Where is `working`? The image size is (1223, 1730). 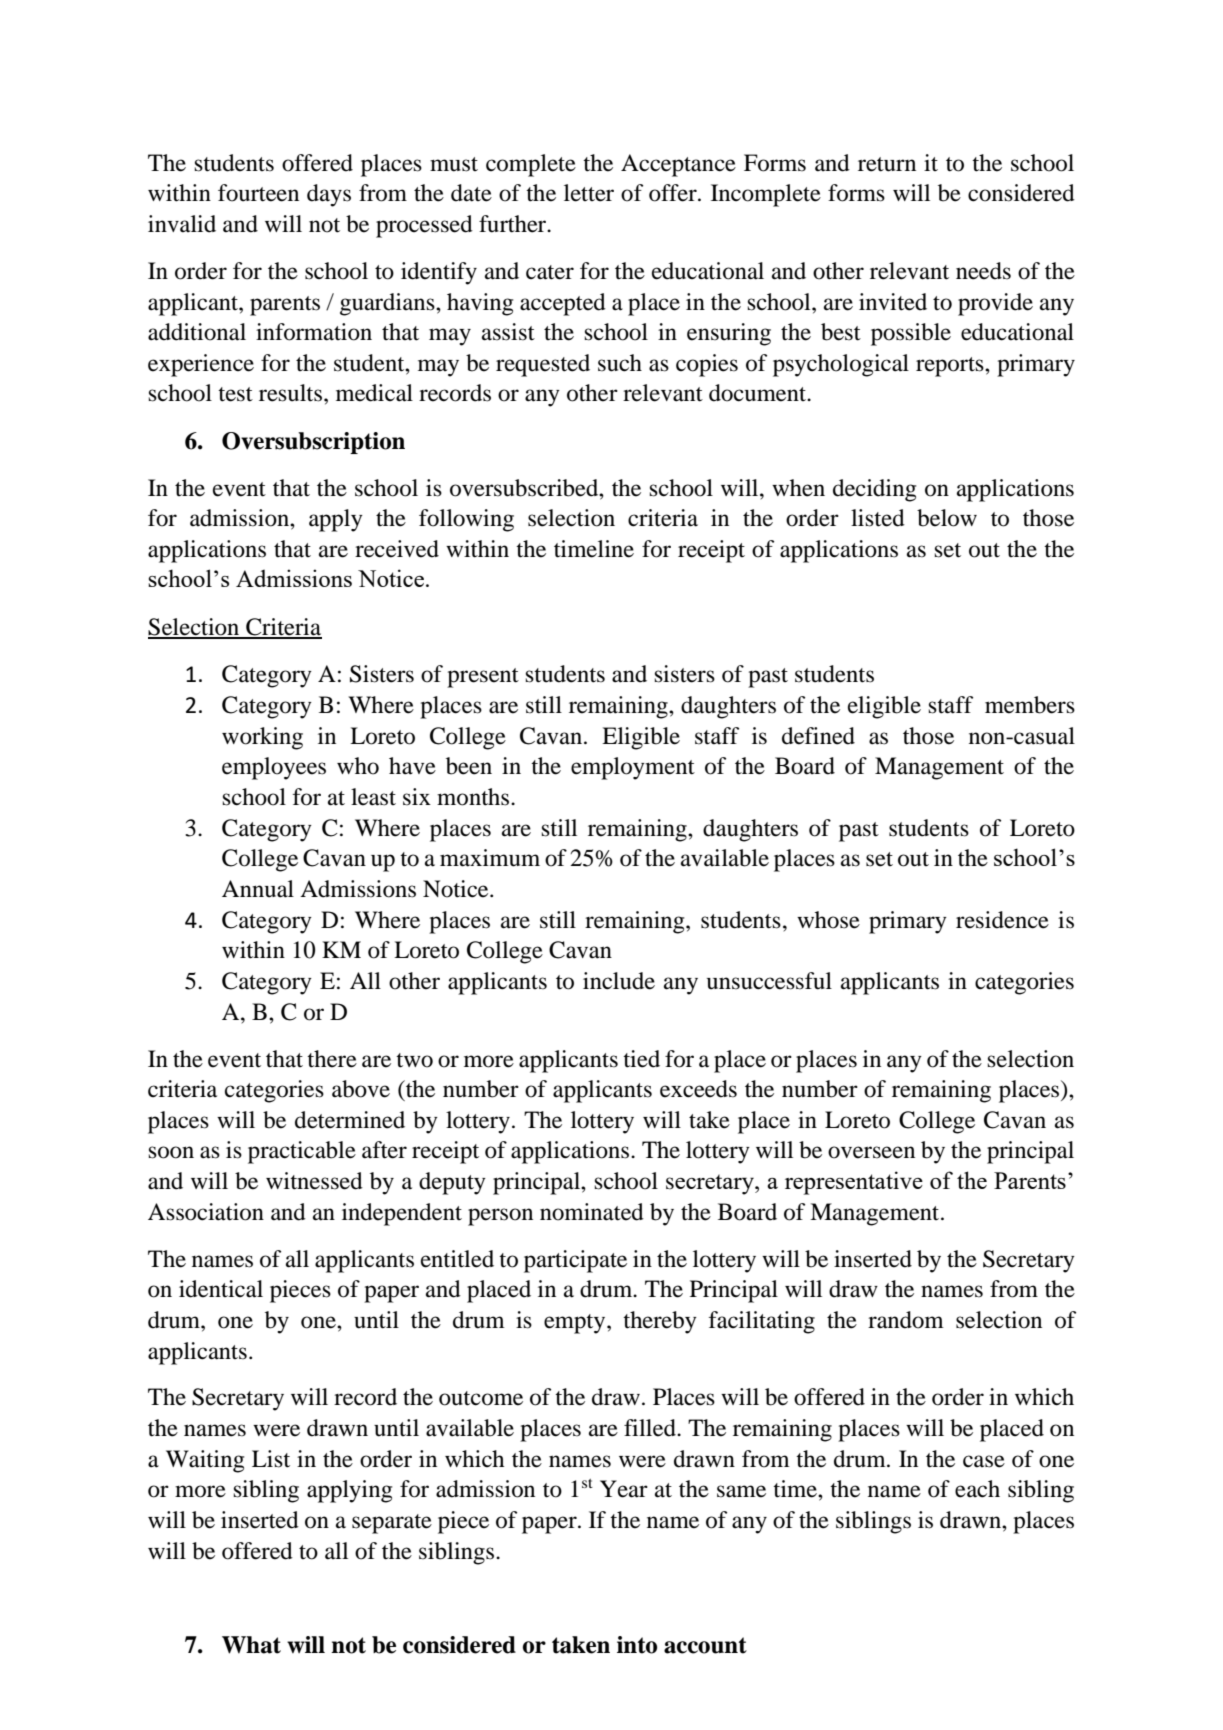
working is located at coordinates (262, 738).
